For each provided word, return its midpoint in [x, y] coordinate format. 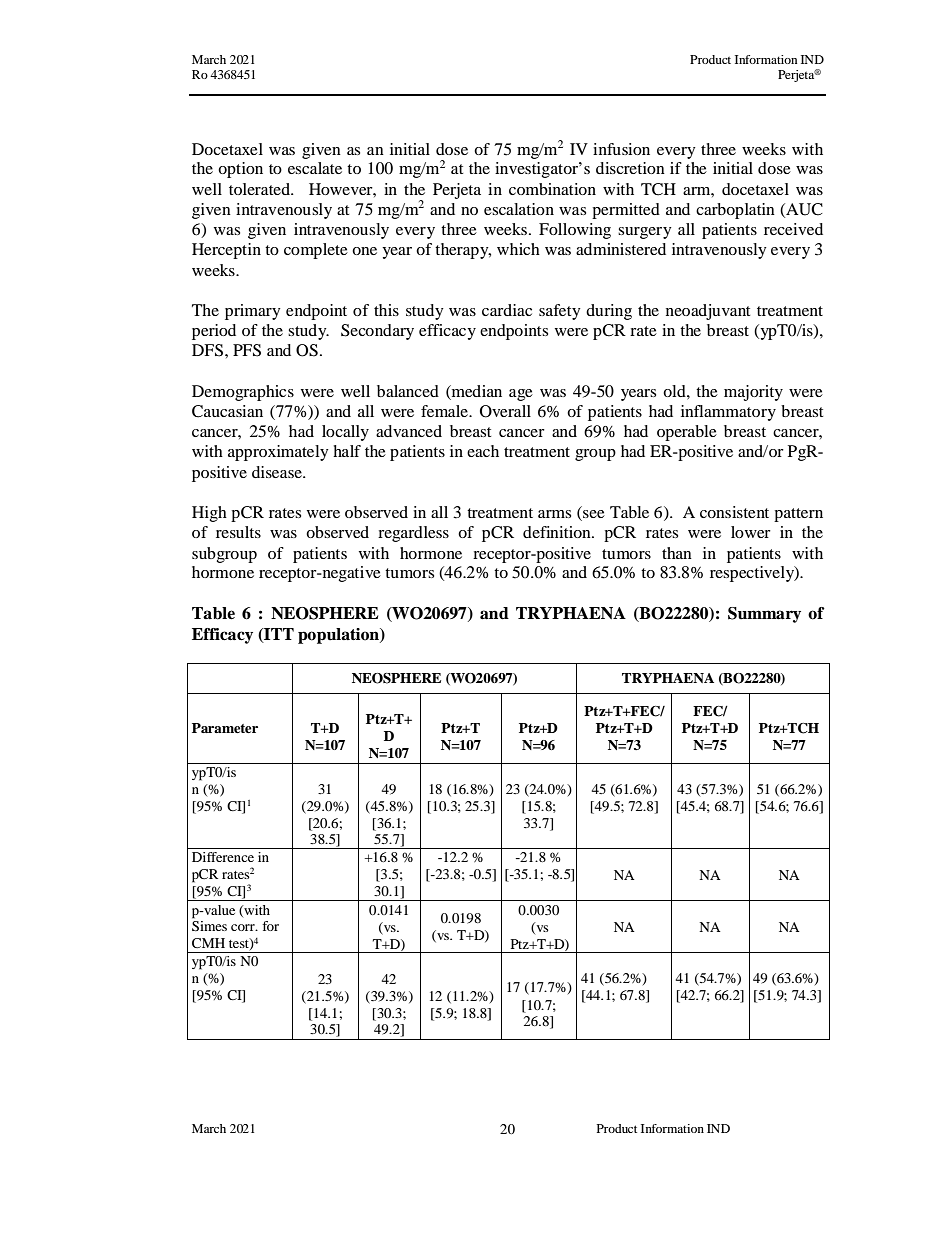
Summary [764, 615]
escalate [315, 168]
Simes [209, 926]
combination [552, 189]
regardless [413, 534]
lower [751, 532]
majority [753, 393]
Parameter [225, 728]
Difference [223, 857]
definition [558, 532]
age [521, 395]
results [238, 532]
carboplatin [735, 211]
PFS [247, 350]
